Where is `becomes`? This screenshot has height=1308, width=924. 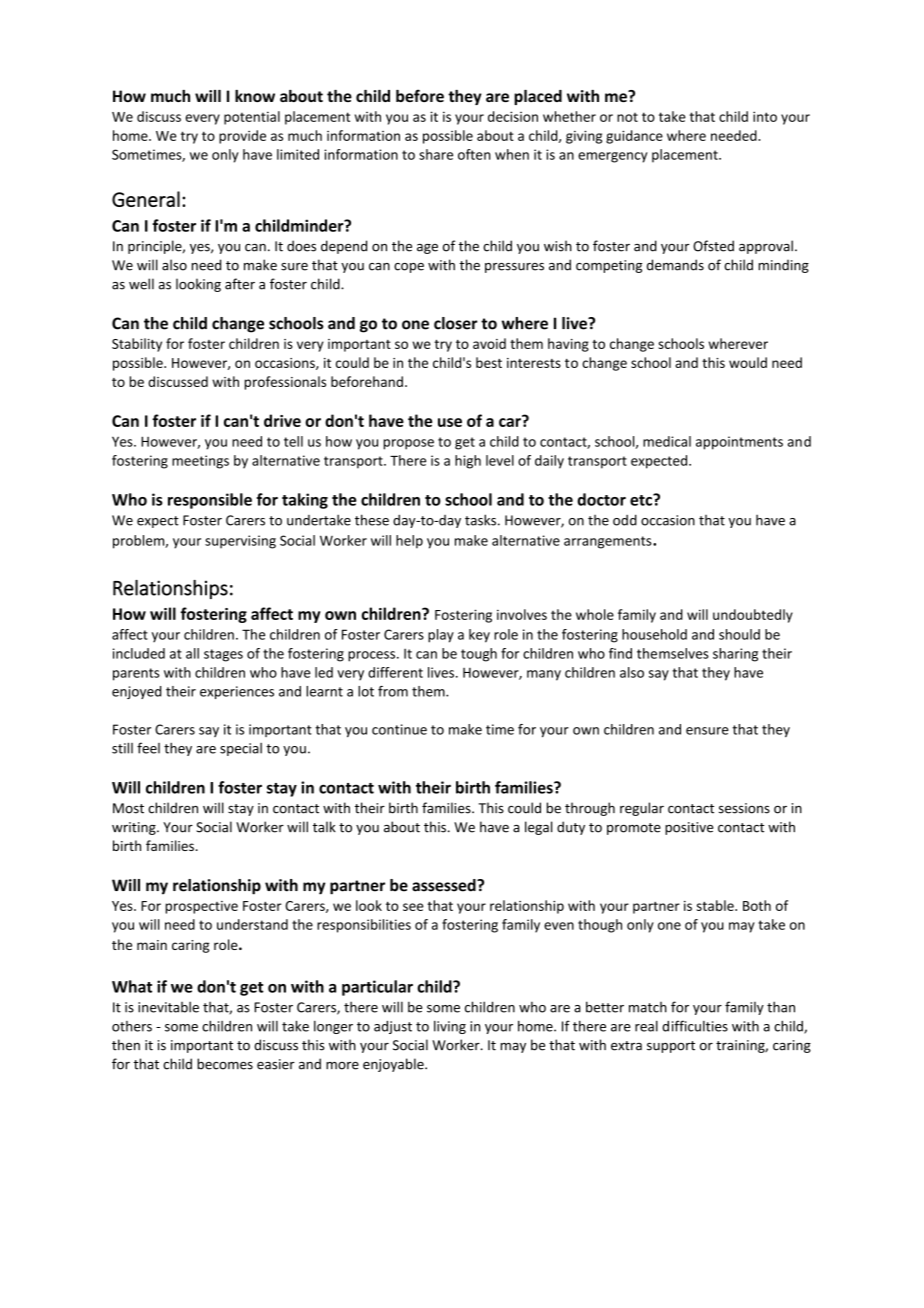 becomes is located at coordinates (225, 1064).
